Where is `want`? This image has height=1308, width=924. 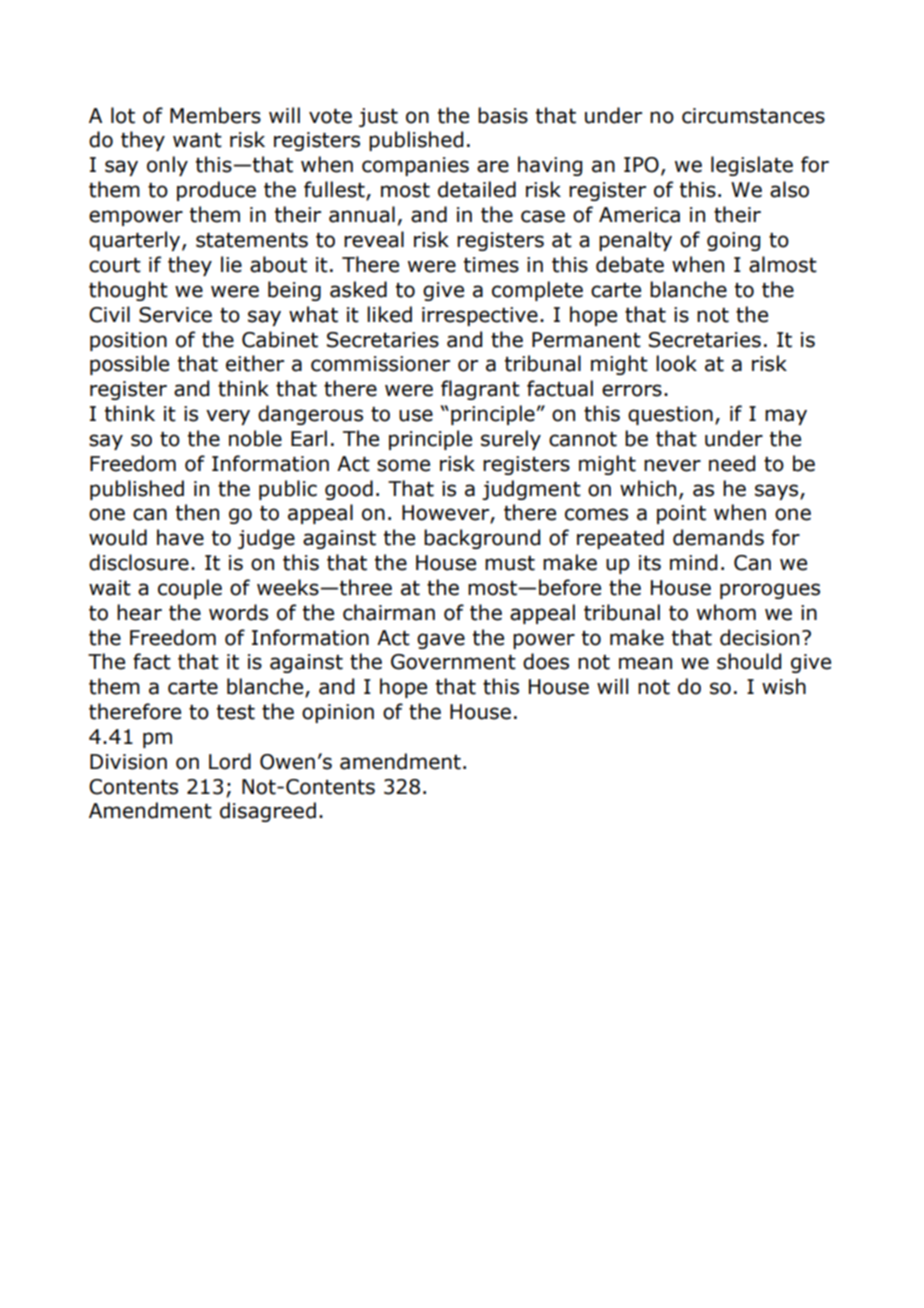 want is located at coordinates (197, 140).
